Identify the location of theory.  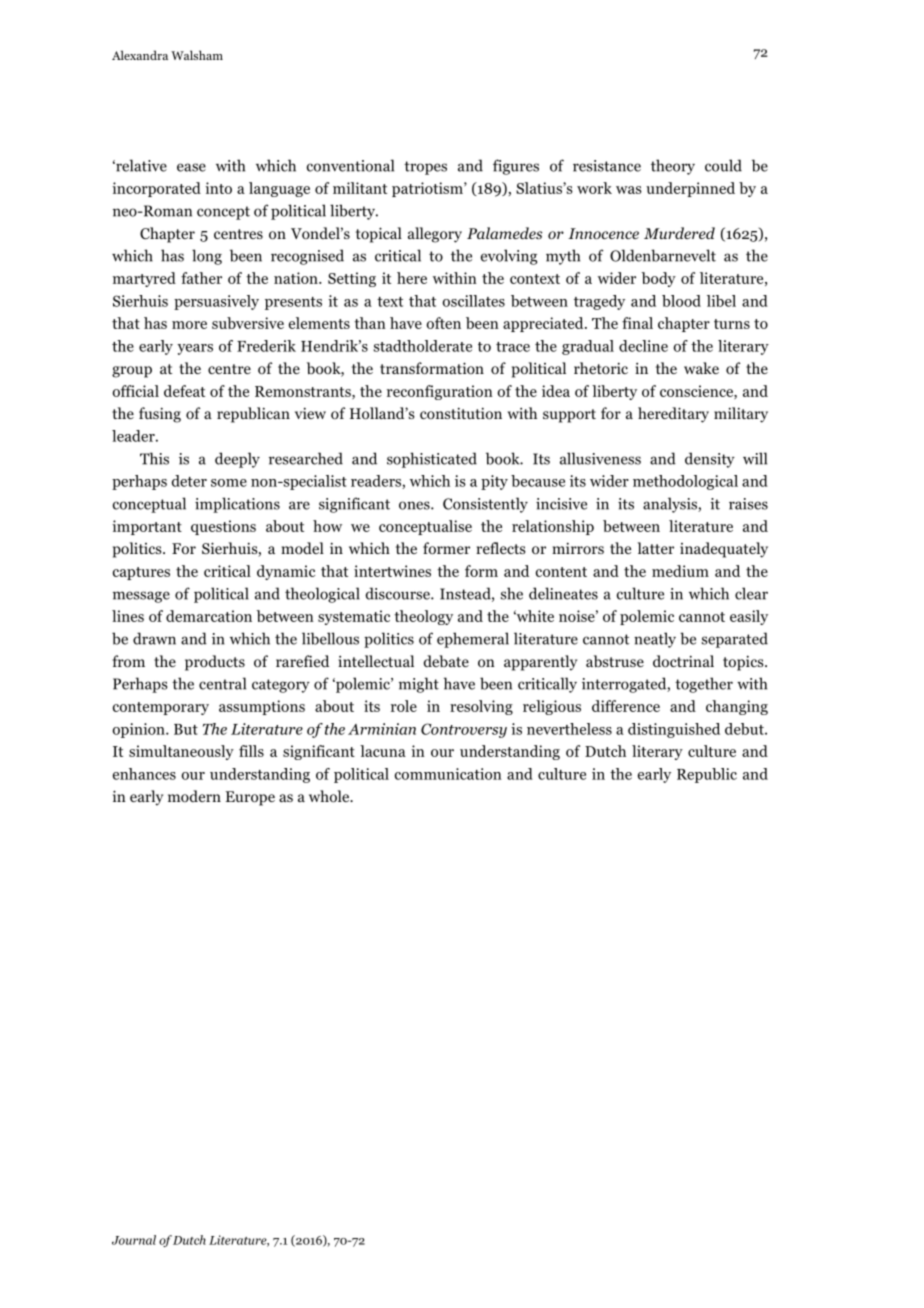
(673, 167).
